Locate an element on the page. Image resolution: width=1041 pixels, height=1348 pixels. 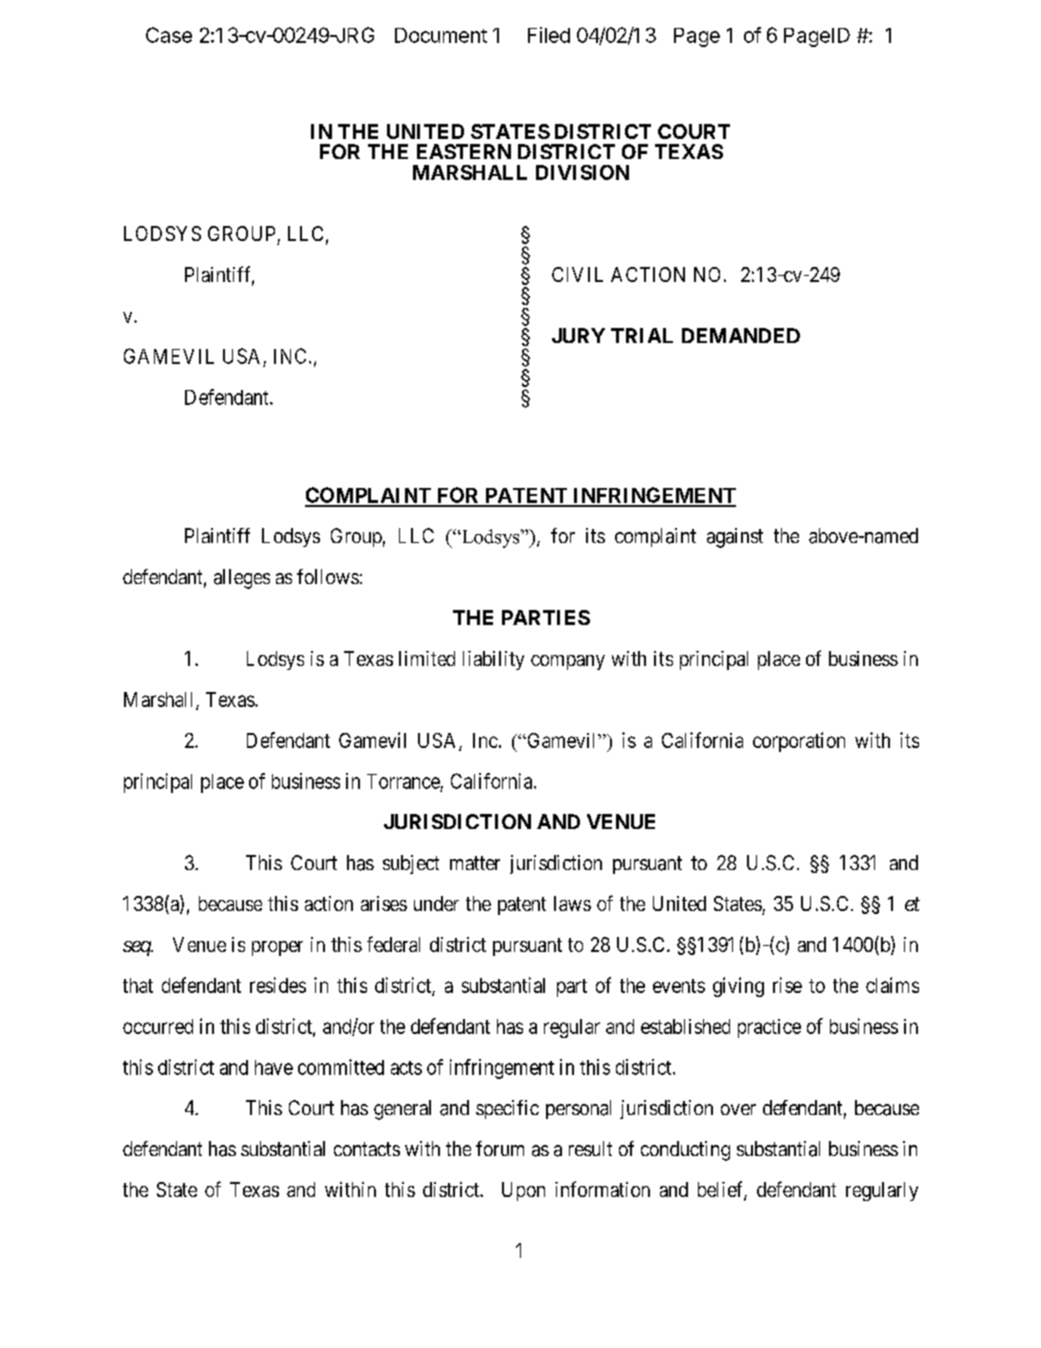
Torrance is located at coordinates (403, 781).
